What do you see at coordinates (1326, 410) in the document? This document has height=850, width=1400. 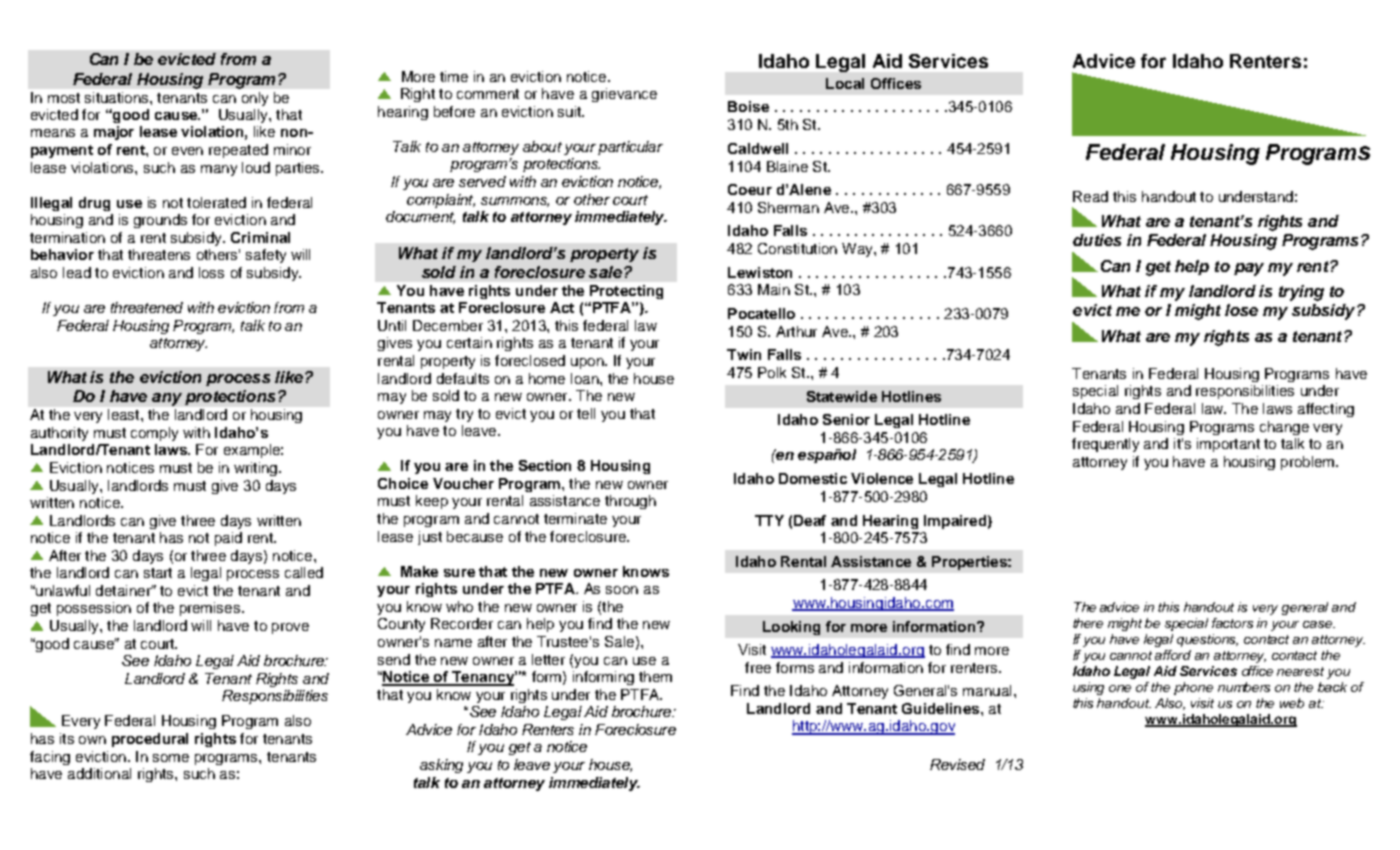 I see `affecting` at bounding box center [1326, 410].
